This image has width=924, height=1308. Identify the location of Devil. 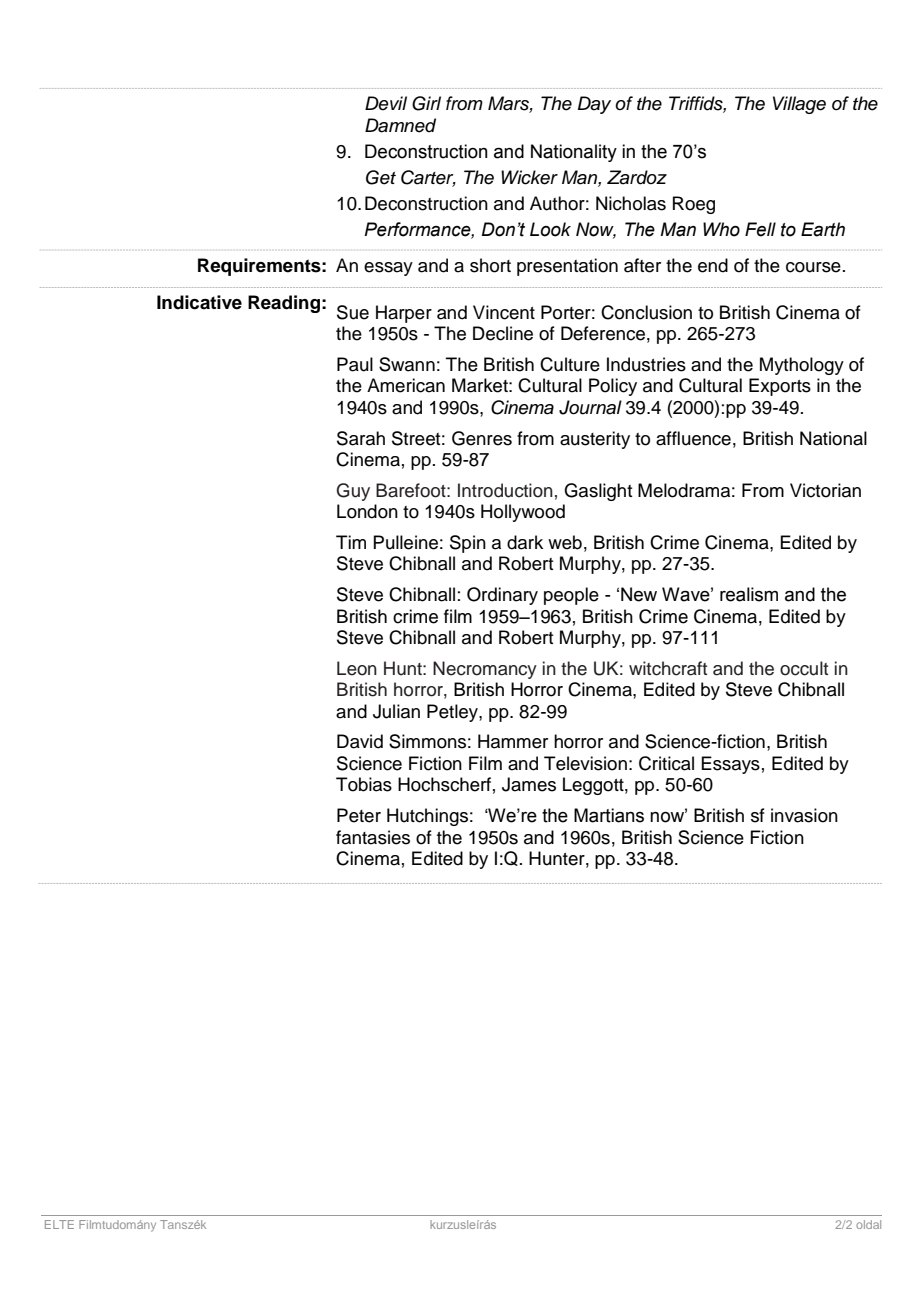
(386, 103).
